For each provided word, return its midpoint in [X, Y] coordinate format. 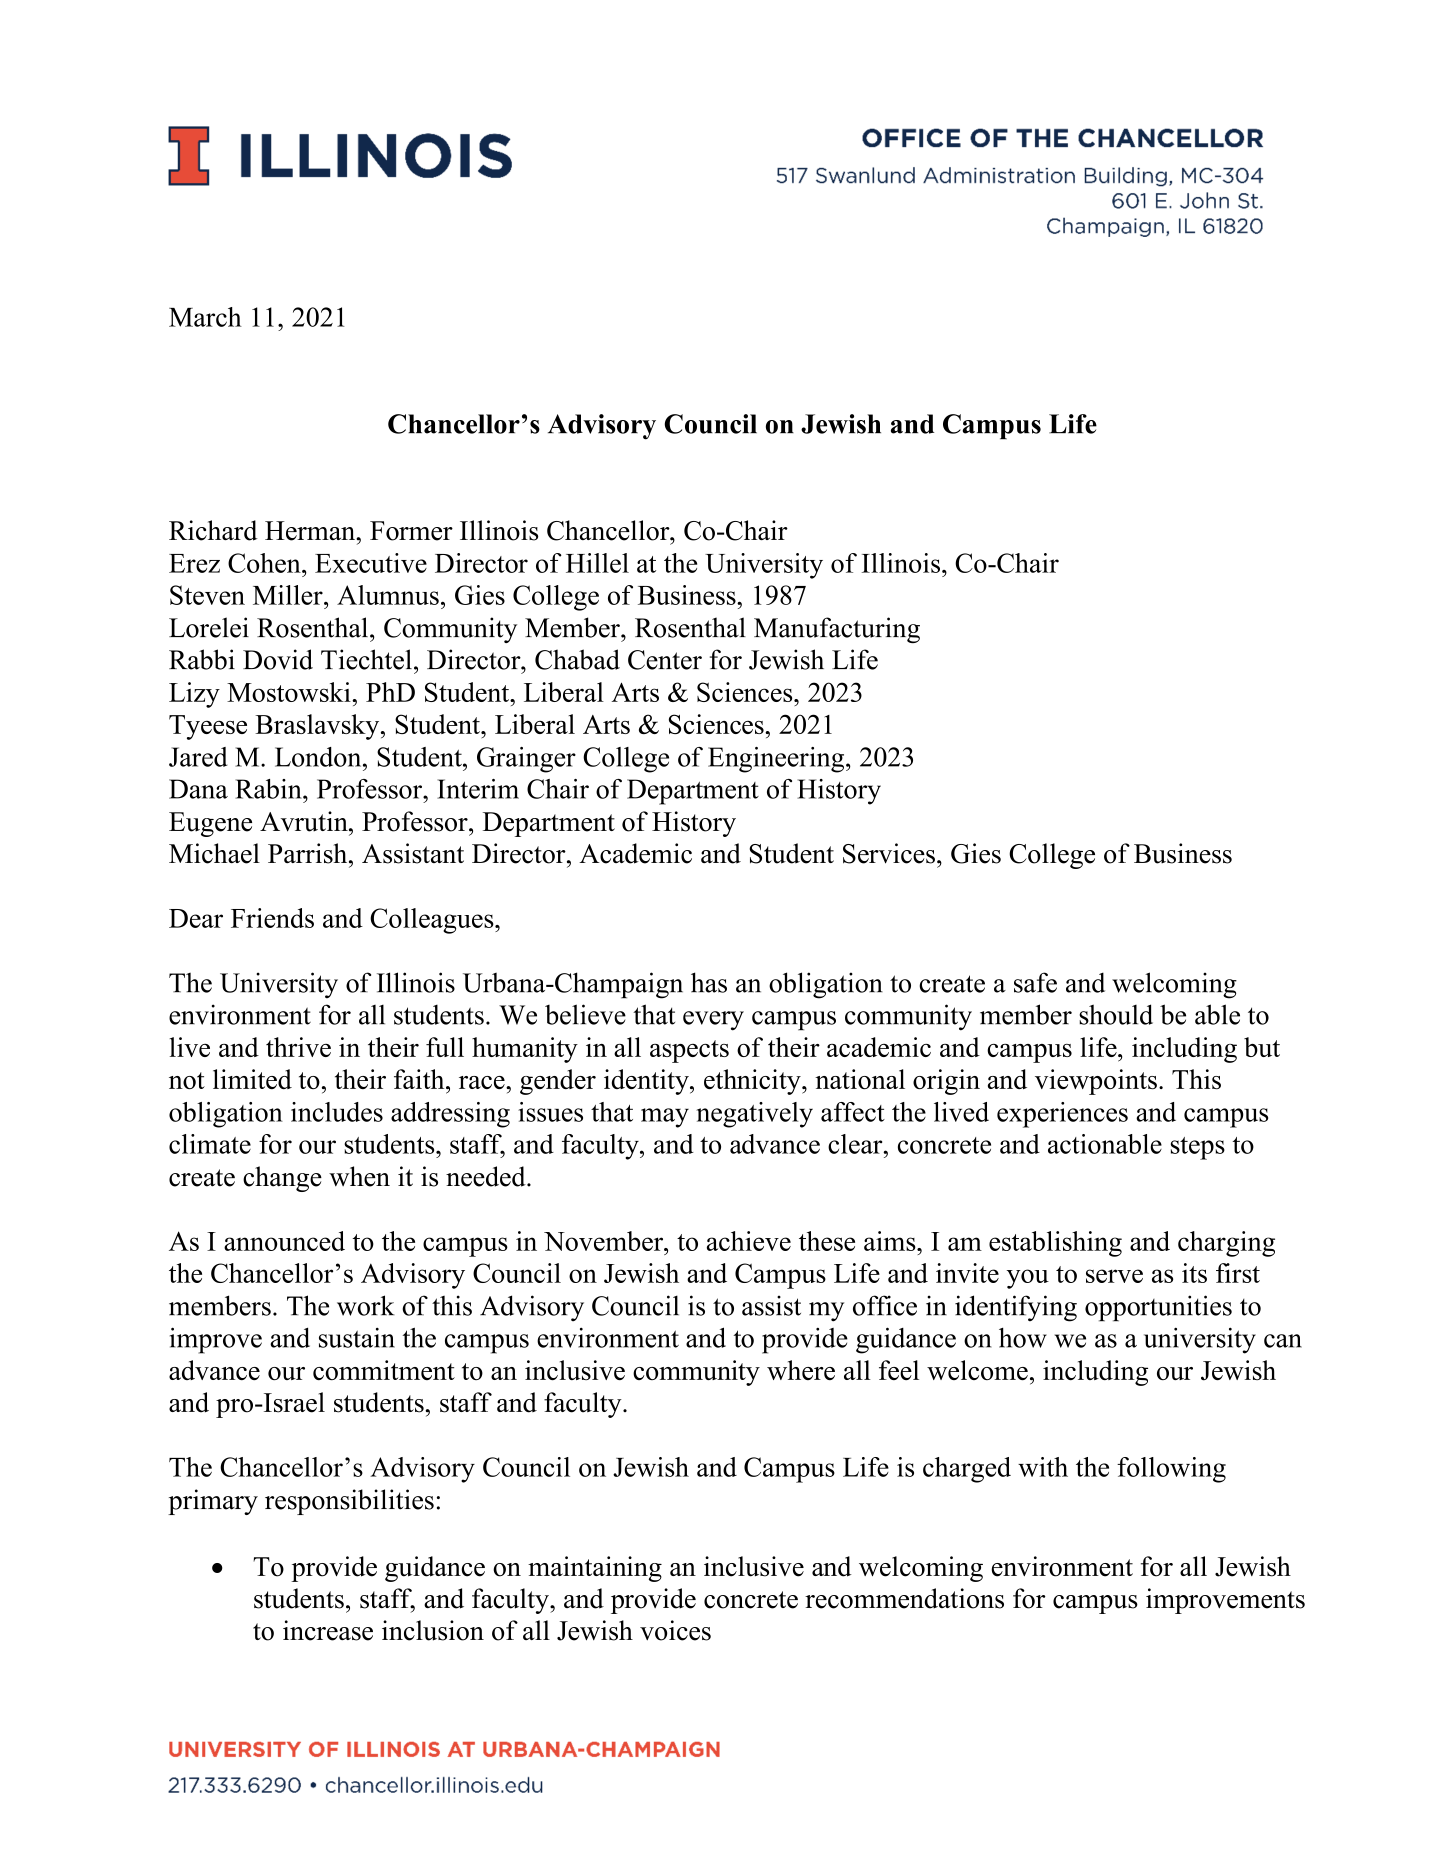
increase [328, 1630]
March [205, 317]
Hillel [597, 563]
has [709, 982]
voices [675, 1630]
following [1171, 1470]
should [1116, 1014]
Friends [272, 918]
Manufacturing [837, 630]
